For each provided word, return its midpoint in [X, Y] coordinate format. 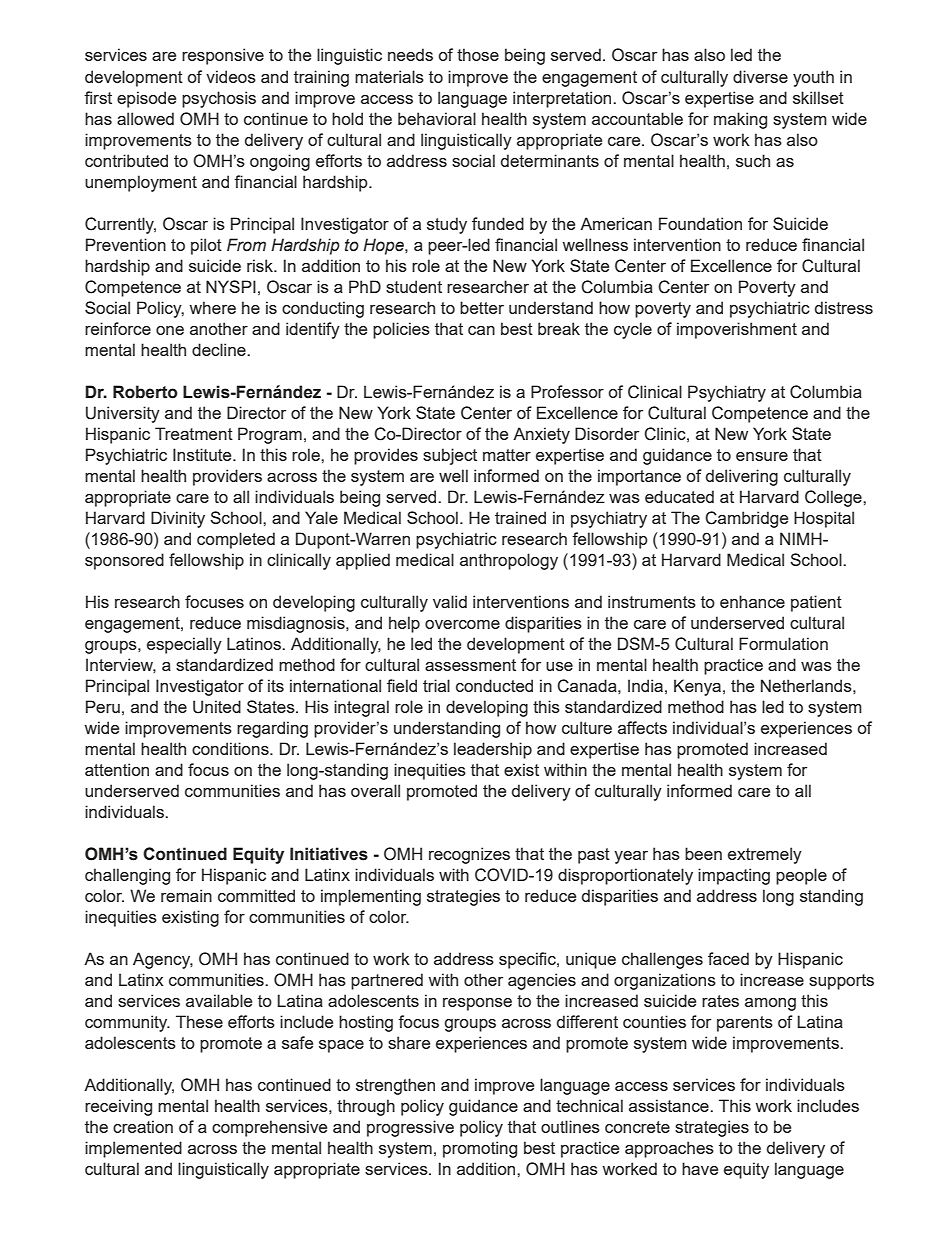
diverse [760, 76]
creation [143, 1126]
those [478, 54]
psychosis [219, 99]
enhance [752, 601]
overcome [462, 624]
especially [184, 645]
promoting [480, 1149]
